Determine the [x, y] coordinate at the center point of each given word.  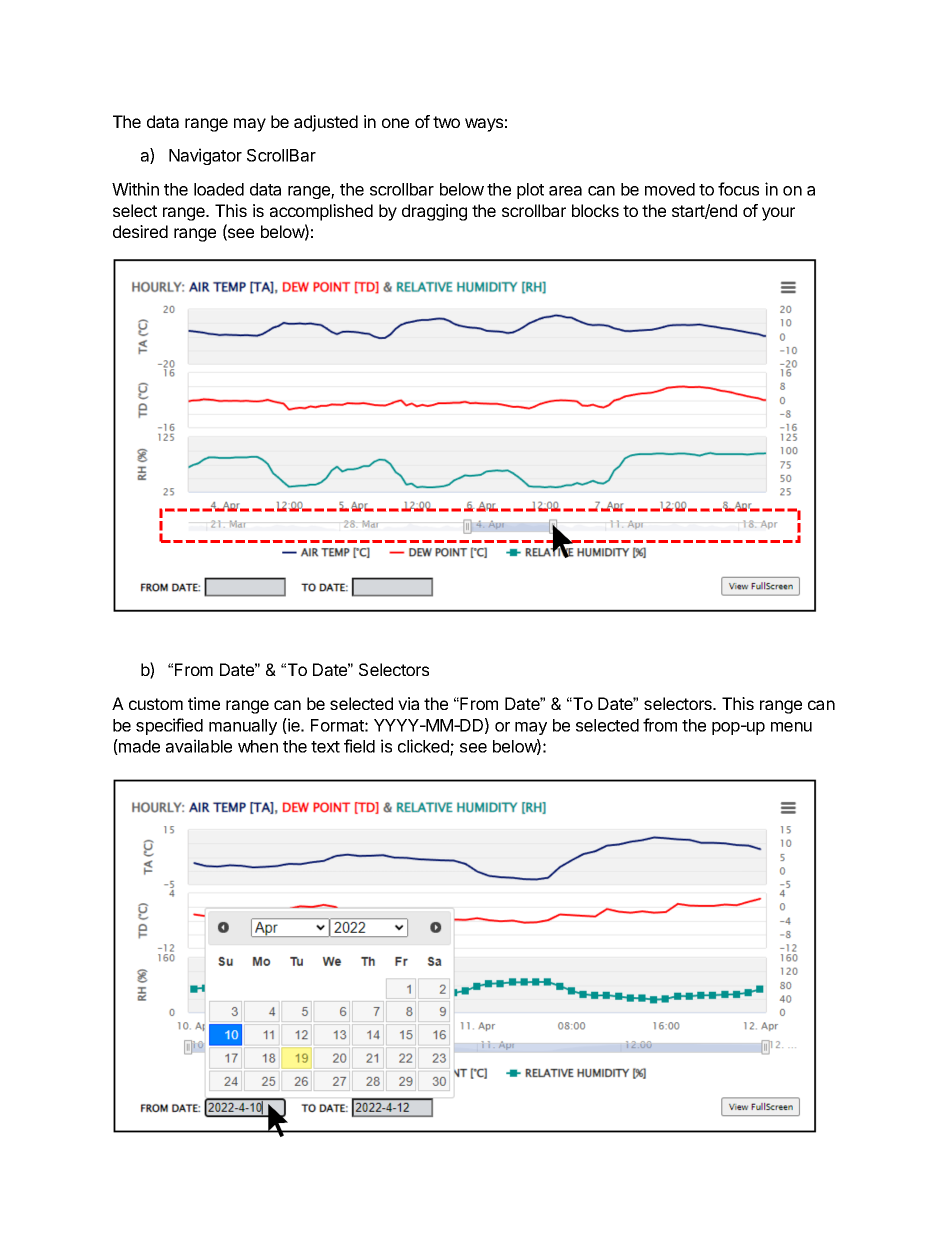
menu [791, 727]
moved [670, 189]
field [359, 746]
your [778, 214]
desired [140, 231]
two [446, 122]
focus [738, 189]
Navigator [205, 156]
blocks [595, 210]
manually [243, 727]
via [408, 703]
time [204, 703]
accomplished [321, 212]
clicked [424, 747]
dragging [434, 212]
